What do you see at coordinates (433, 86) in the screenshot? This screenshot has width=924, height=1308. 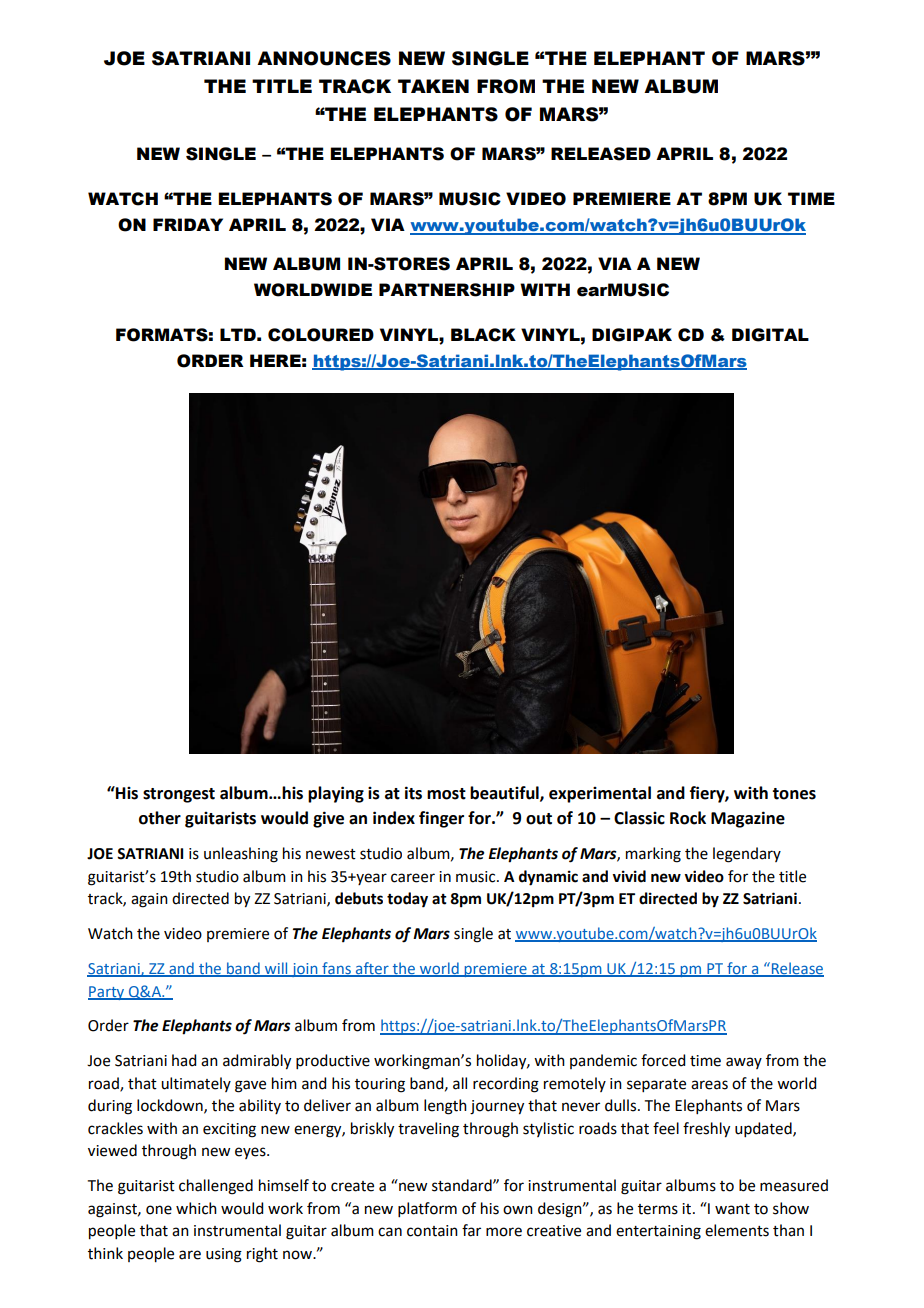 I see `TAKEN` at bounding box center [433, 86].
